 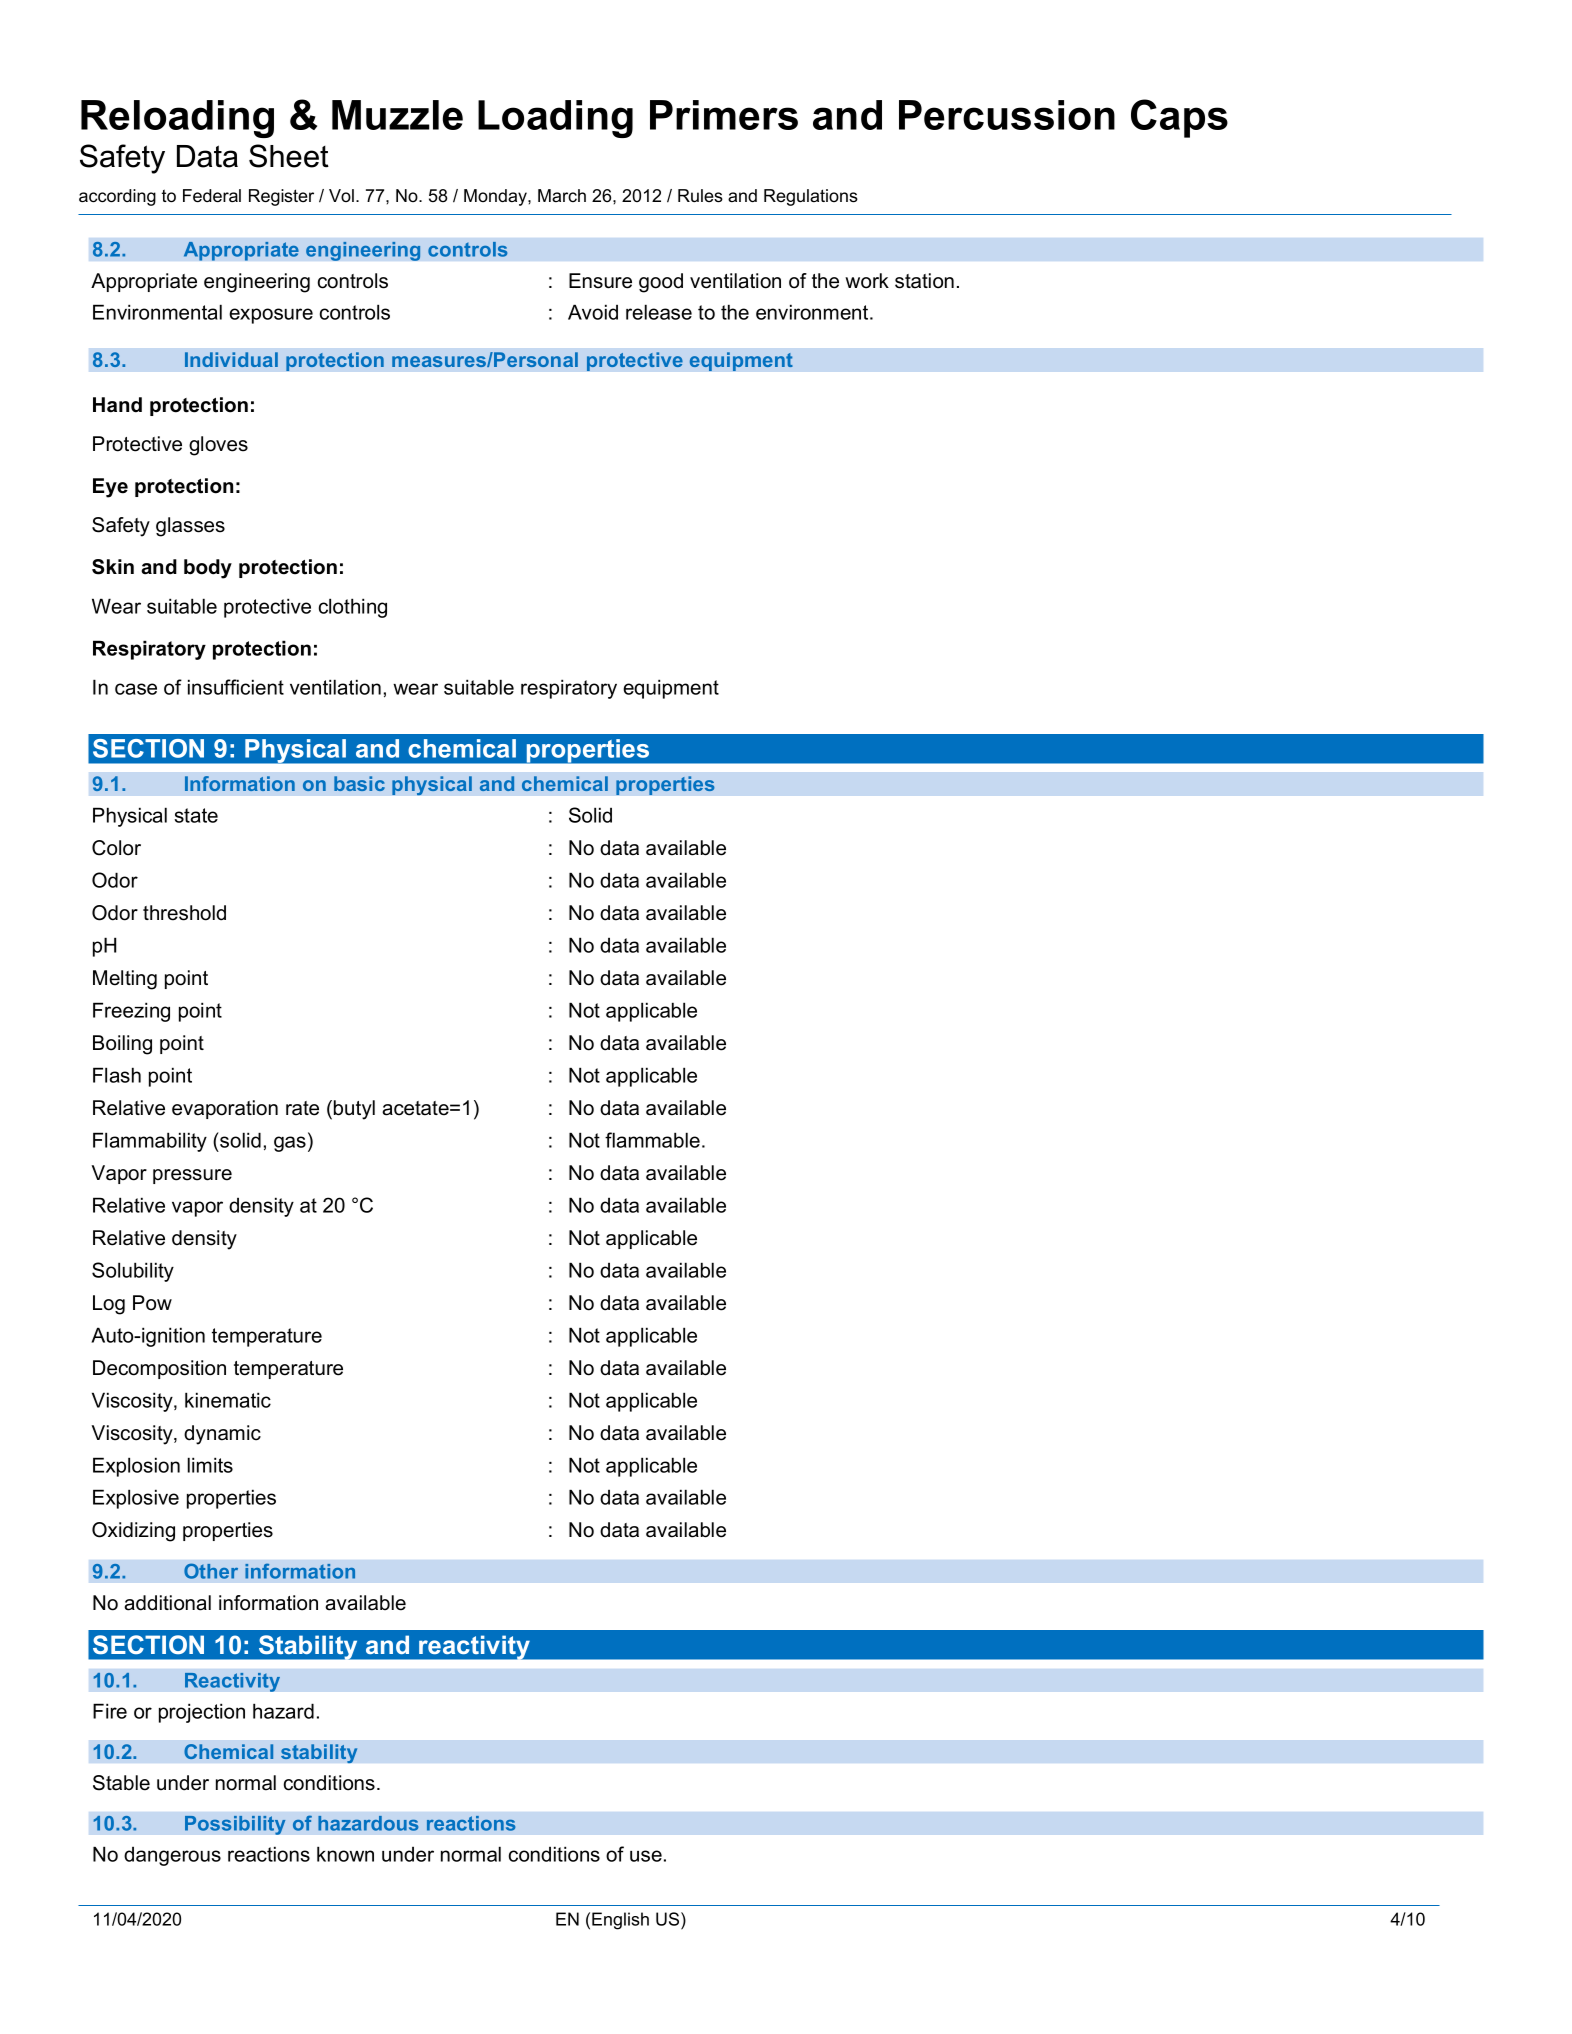 I want to click on Federal, so click(x=212, y=196).
